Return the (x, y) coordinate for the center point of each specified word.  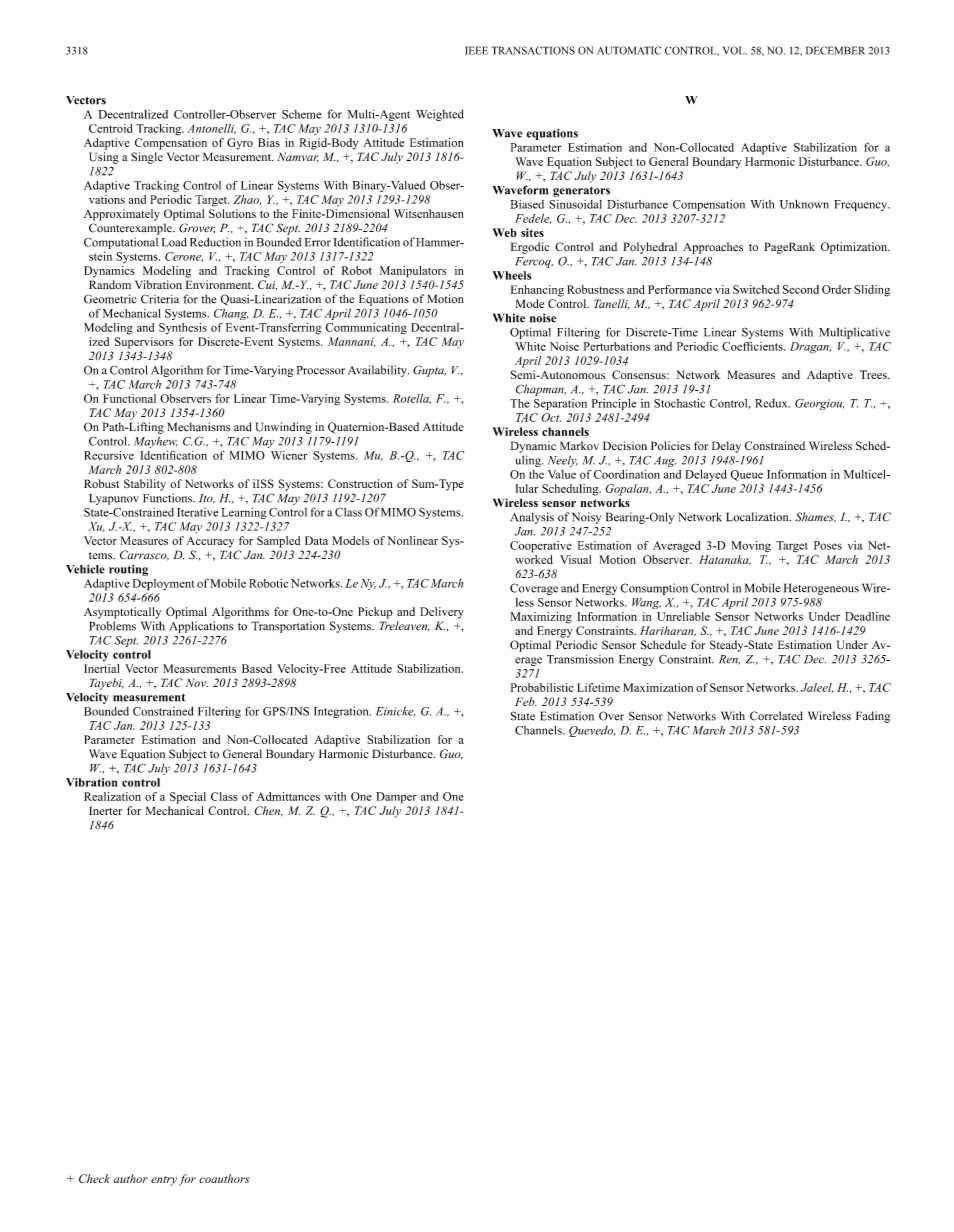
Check (94, 1178)
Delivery (442, 613)
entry (164, 1181)
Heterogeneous (821, 589)
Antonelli (212, 129)
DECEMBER (835, 50)
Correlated (776, 716)
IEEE (476, 50)
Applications (201, 627)
